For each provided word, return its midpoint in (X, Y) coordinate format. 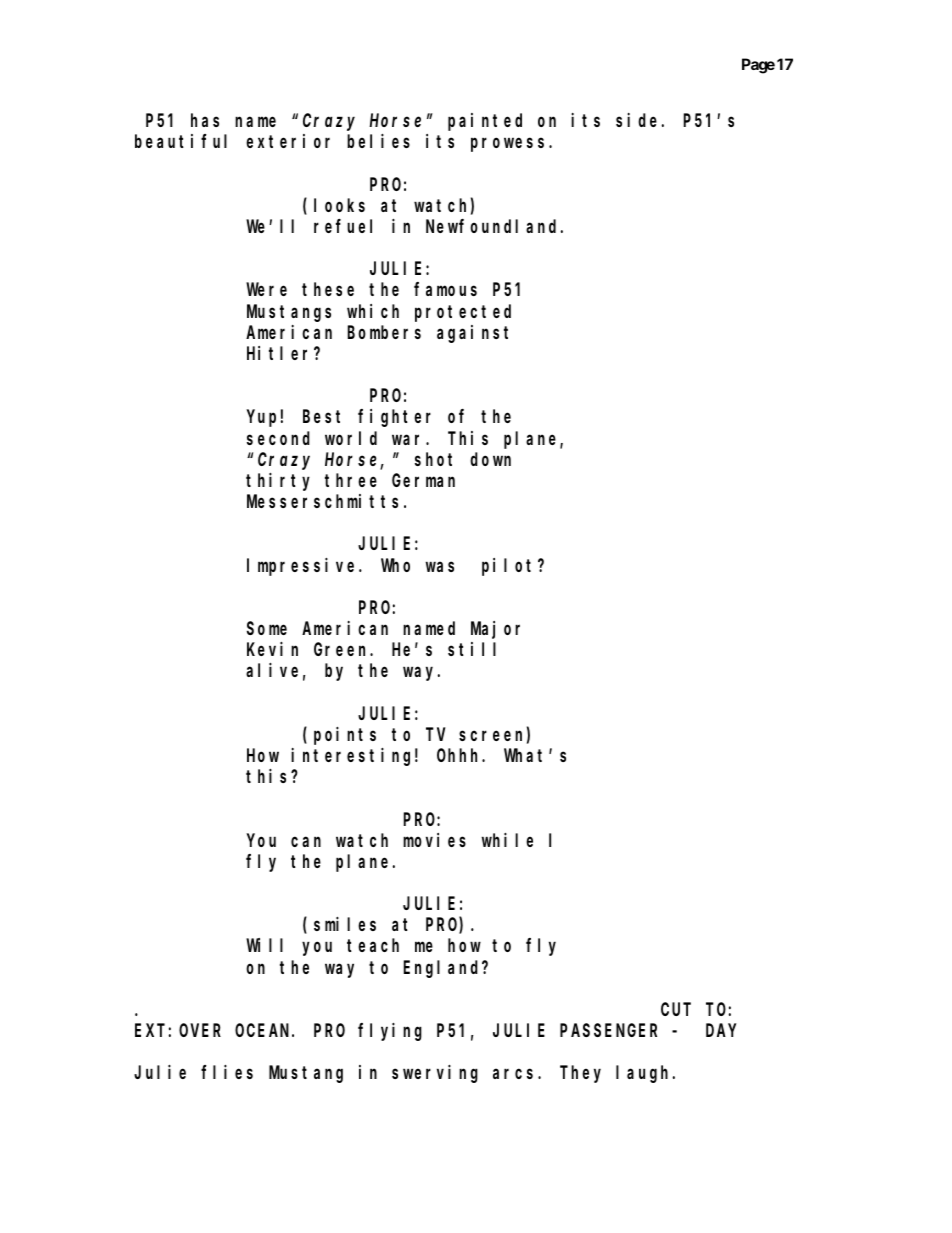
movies (434, 840)
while (507, 840)
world (351, 438)
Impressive (303, 567)
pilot (510, 567)
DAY (721, 1031)
